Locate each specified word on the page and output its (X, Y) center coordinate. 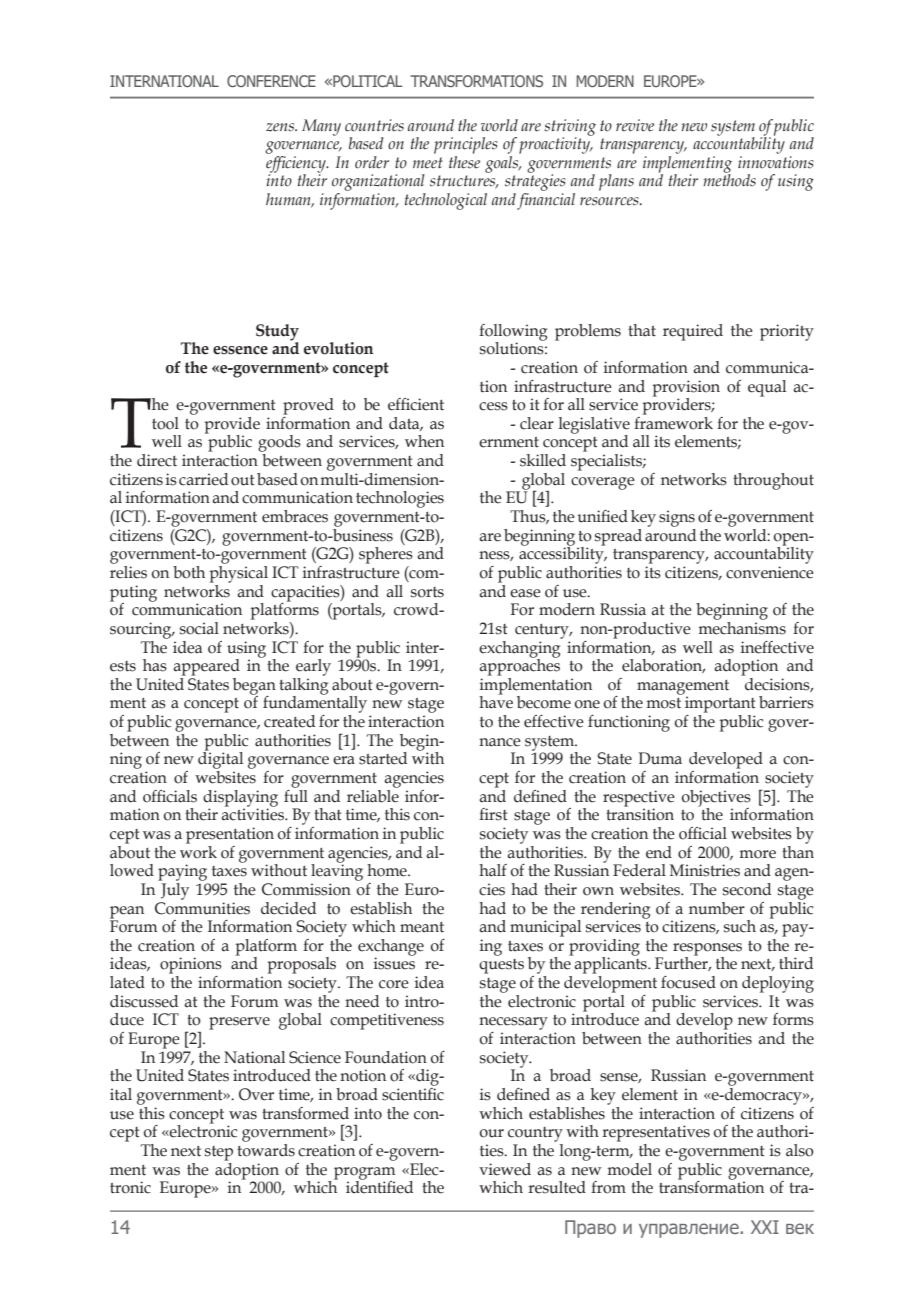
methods (729, 179)
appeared (206, 667)
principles (466, 145)
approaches (519, 666)
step (219, 1153)
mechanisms (742, 627)
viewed (505, 1169)
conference (271, 81)
